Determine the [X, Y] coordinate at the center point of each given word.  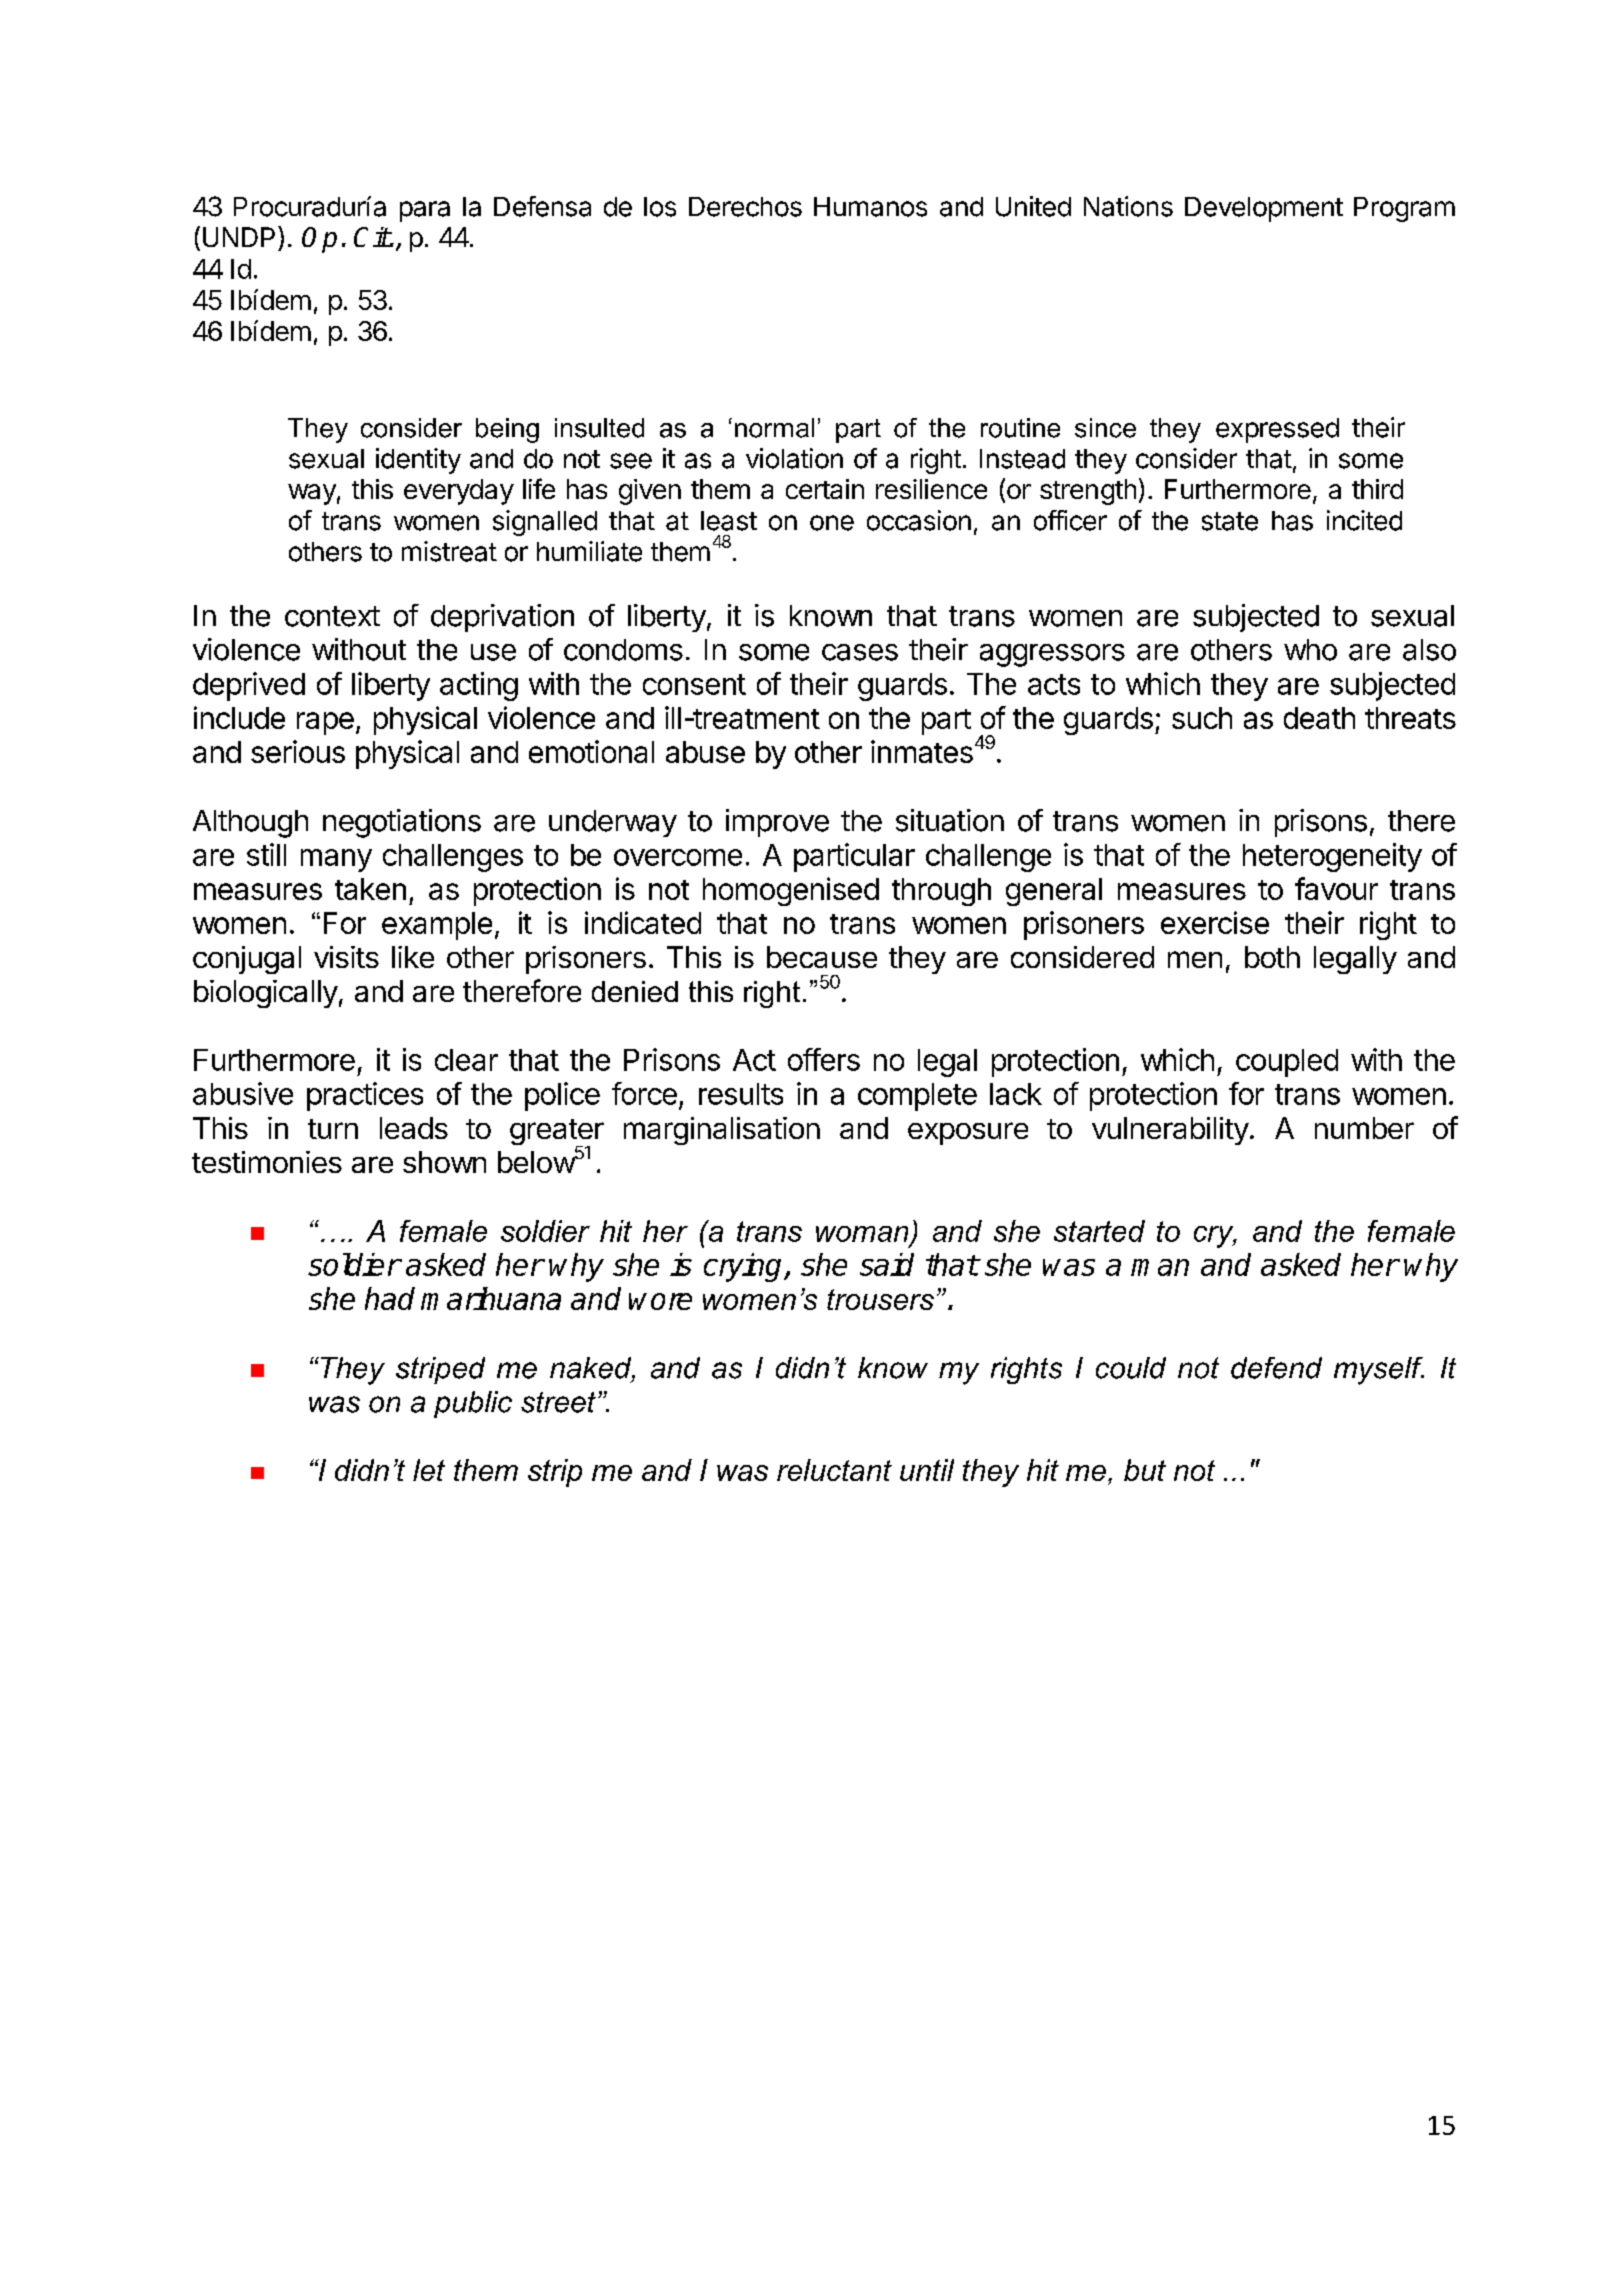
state [1230, 521]
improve [777, 823]
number [1364, 1128]
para [425, 211]
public [473, 1404]
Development [1264, 209]
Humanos [870, 207]
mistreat [449, 551]
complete [917, 1097]
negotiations [402, 823]
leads [414, 1128]
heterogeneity [1332, 857]
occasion [919, 520]
